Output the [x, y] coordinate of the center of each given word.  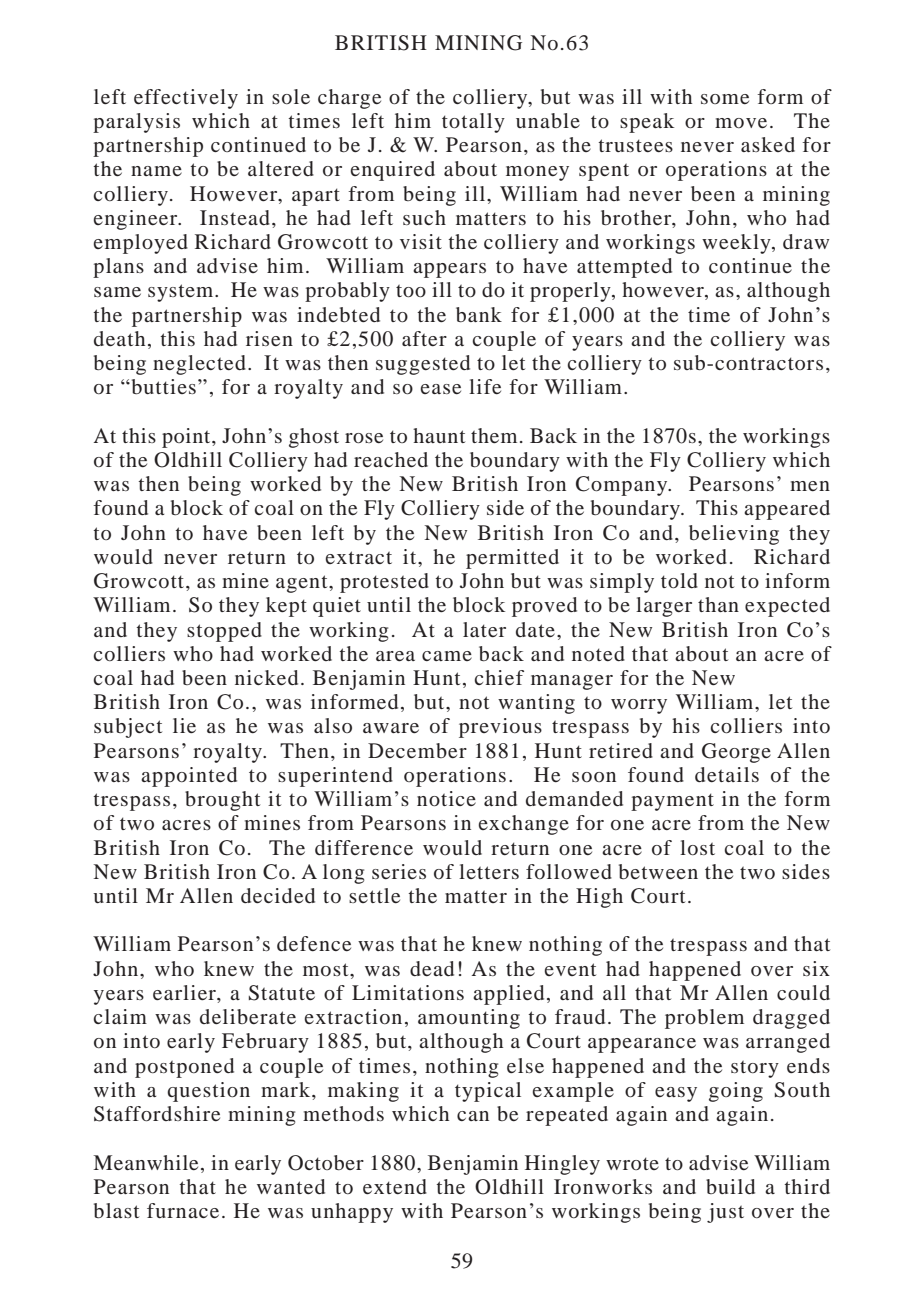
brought [222, 801]
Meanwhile [145, 1162]
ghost [314, 438]
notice [446, 798]
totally [473, 123]
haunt [439, 435]
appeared [787, 510]
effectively [186, 99]
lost [697, 847]
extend [395, 1186]
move [741, 123]
